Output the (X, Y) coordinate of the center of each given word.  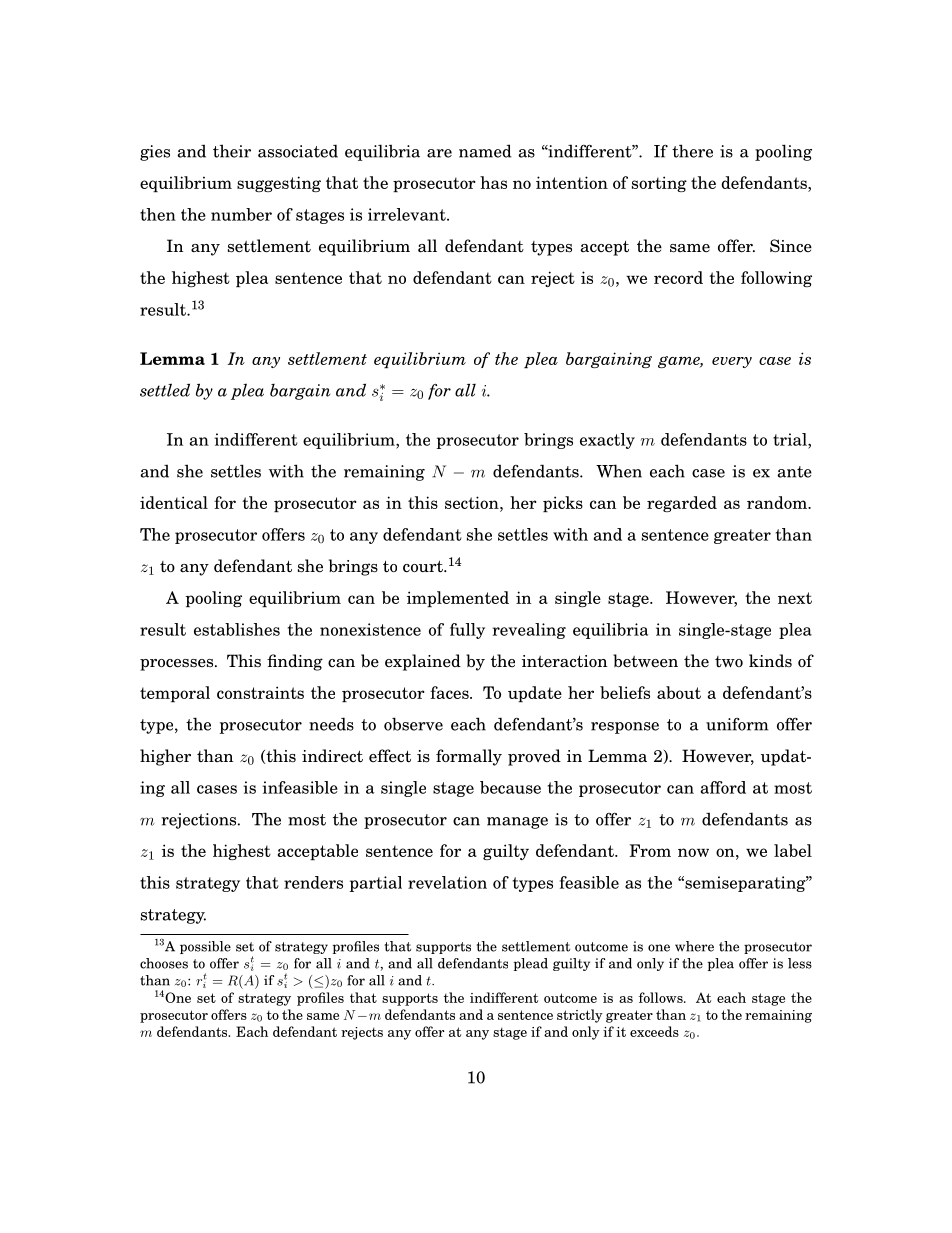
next (795, 598)
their (232, 151)
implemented (458, 599)
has (493, 182)
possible (205, 947)
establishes (237, 629)
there (692, 151)
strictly (580, 1016)
